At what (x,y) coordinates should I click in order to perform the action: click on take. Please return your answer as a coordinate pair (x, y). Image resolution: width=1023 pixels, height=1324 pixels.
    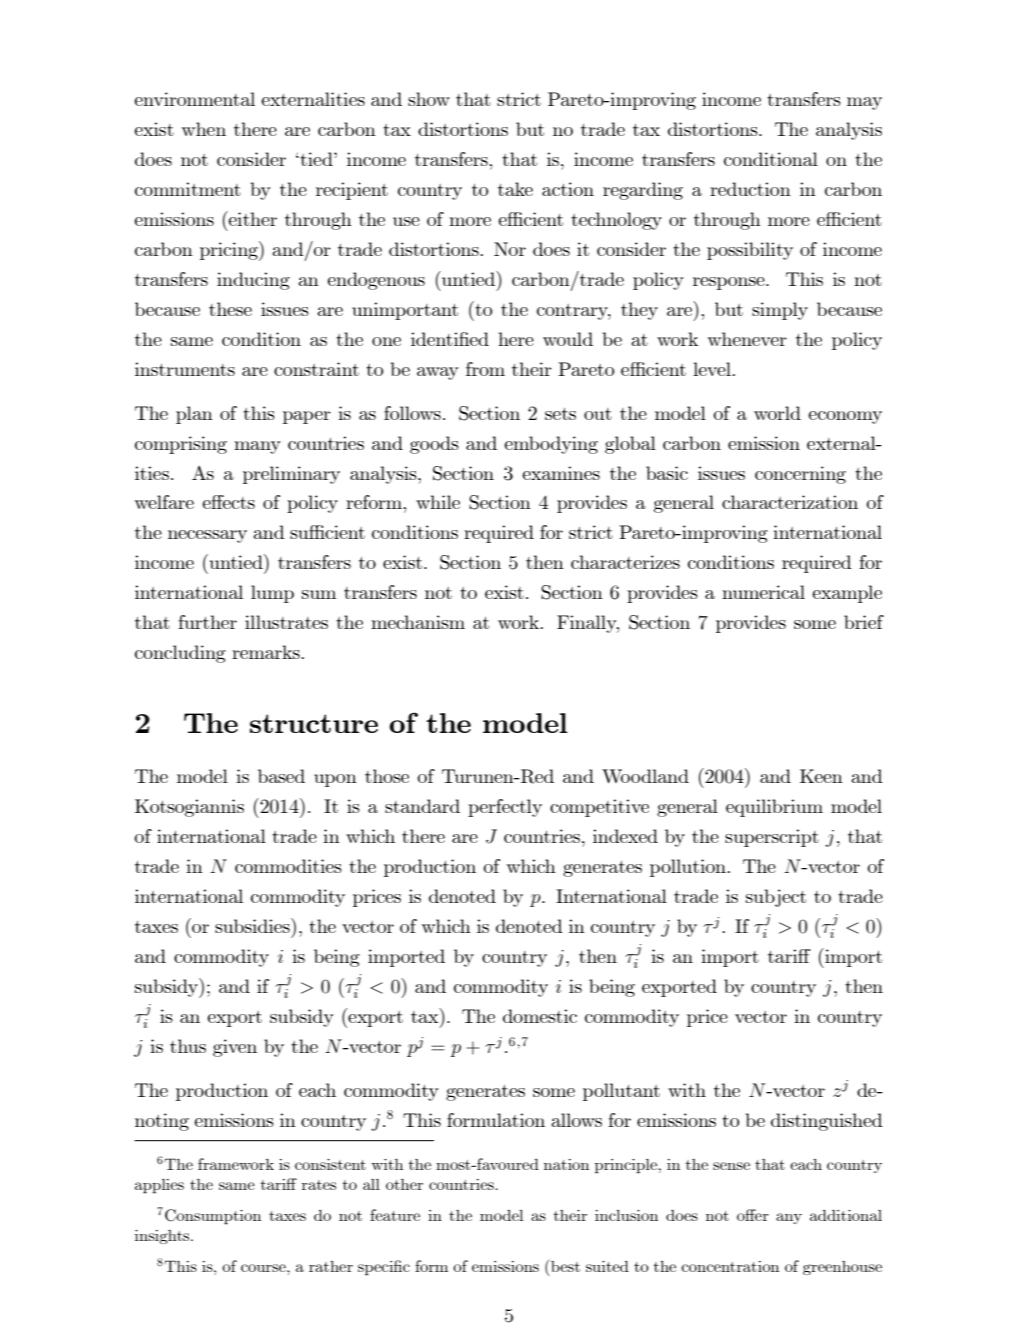
    Looking at the image, I should click on (515, 189).
